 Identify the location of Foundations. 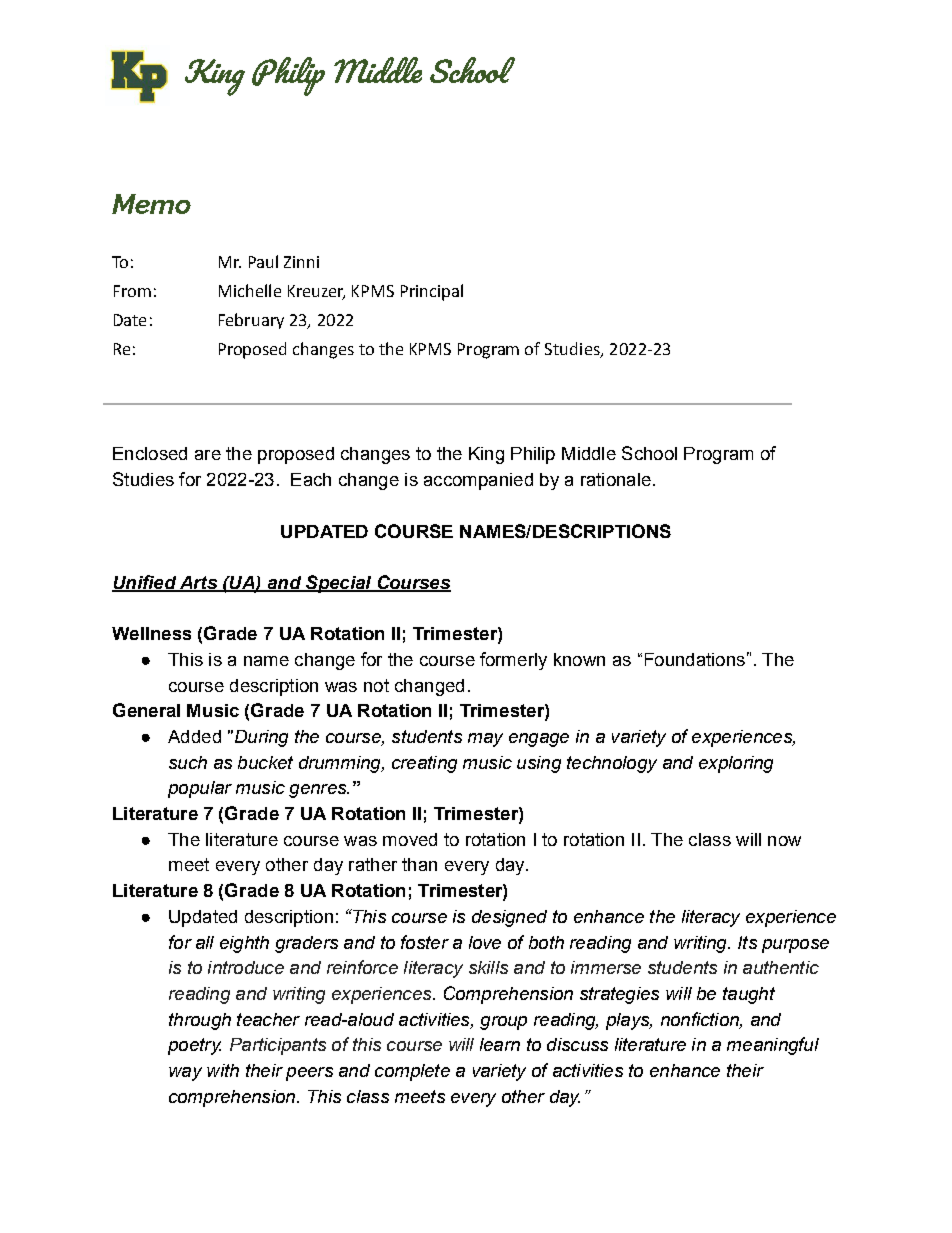
(695, 659).
